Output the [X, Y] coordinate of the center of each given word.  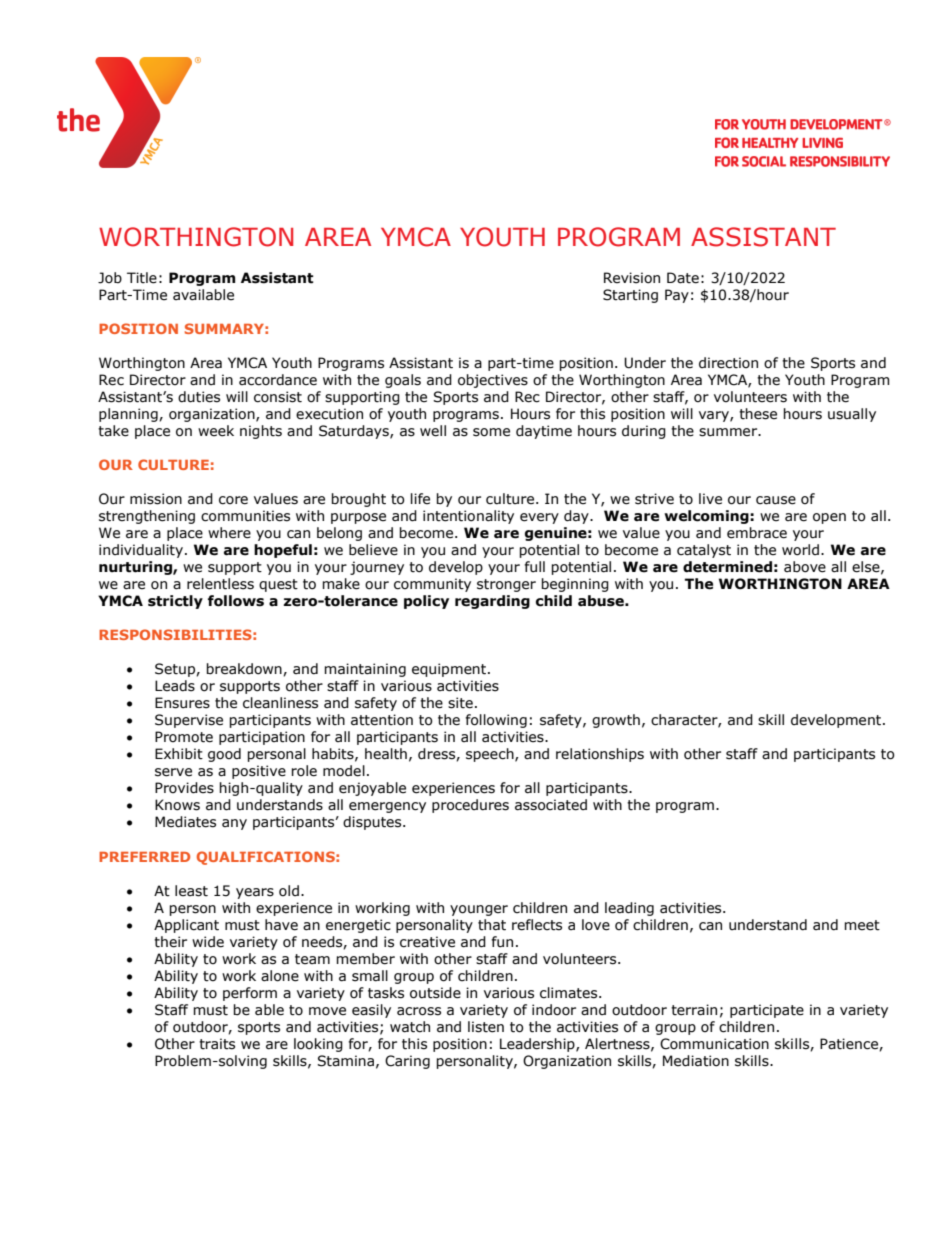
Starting [630, 296]
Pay [677, 296]
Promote [184, 737]
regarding [492, 602]
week [216, 431]
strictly [175, 602]
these [758, 414]
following [496, 721]
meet [862, 925]
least [191, 891]
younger [479, 910]
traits [217, 1044]
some [491, 432]
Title [142, 278]
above [805, 567]
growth [616, 721]
